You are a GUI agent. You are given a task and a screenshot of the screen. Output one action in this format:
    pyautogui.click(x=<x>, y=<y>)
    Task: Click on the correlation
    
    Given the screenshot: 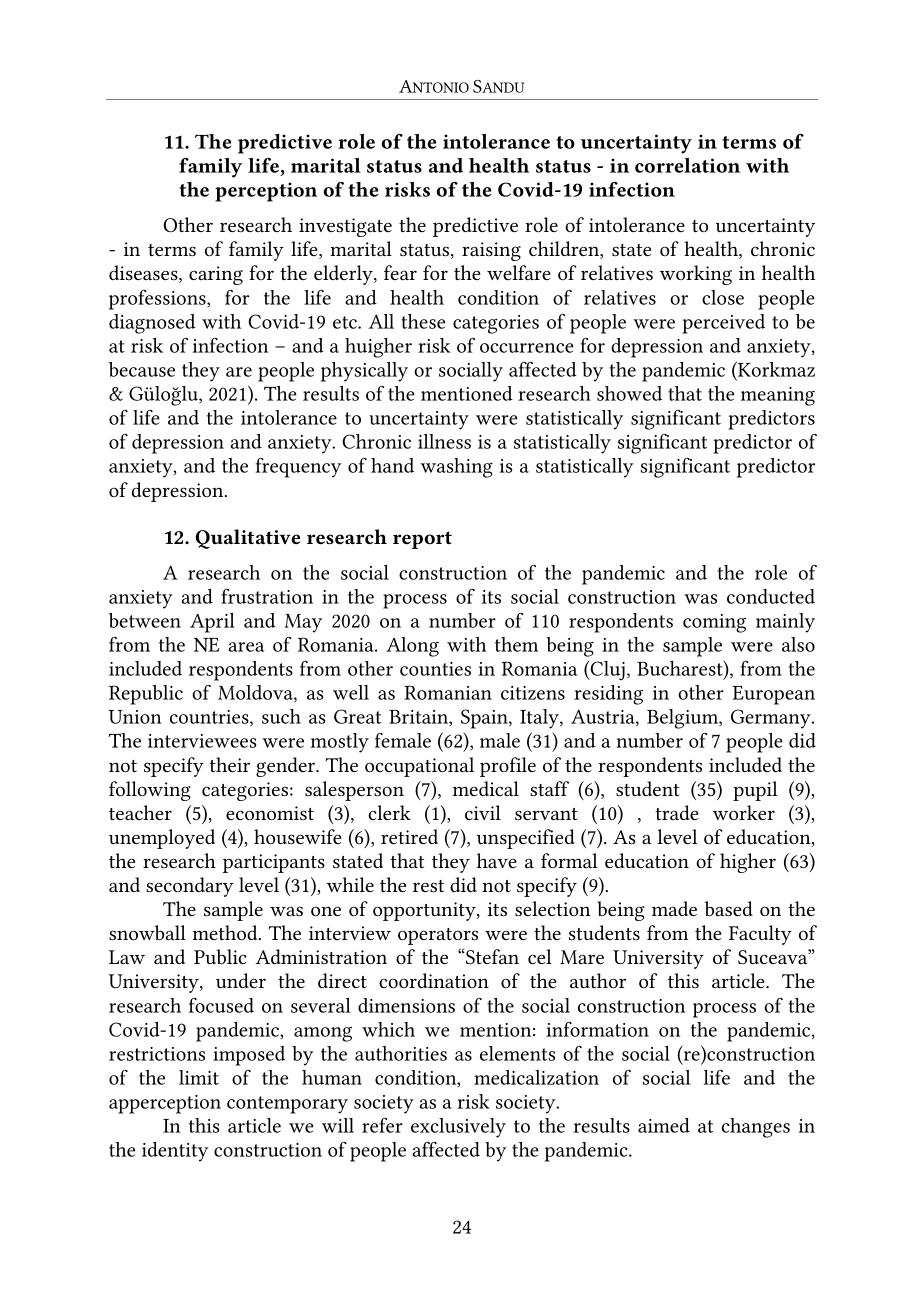 What is the action you would take?
    pyautogui.click(x=687, y=165)
